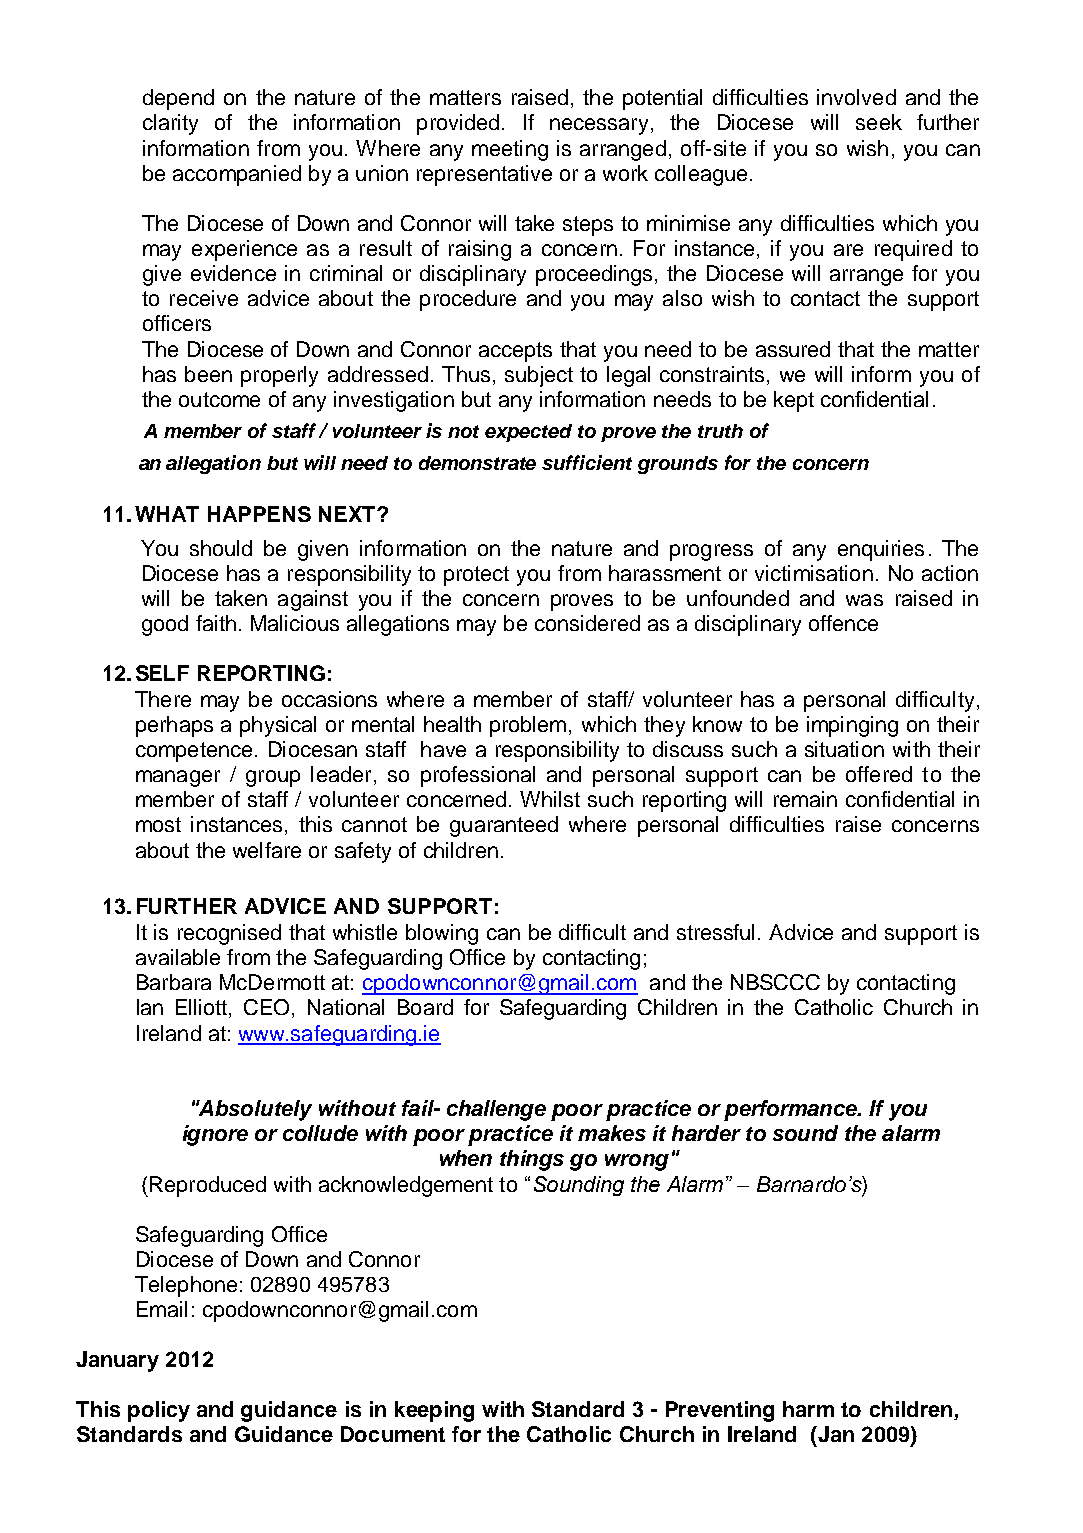  What do you see at coordinates (219, 399) in the document?
I see `outcome` at bounding box center [219, 399].
